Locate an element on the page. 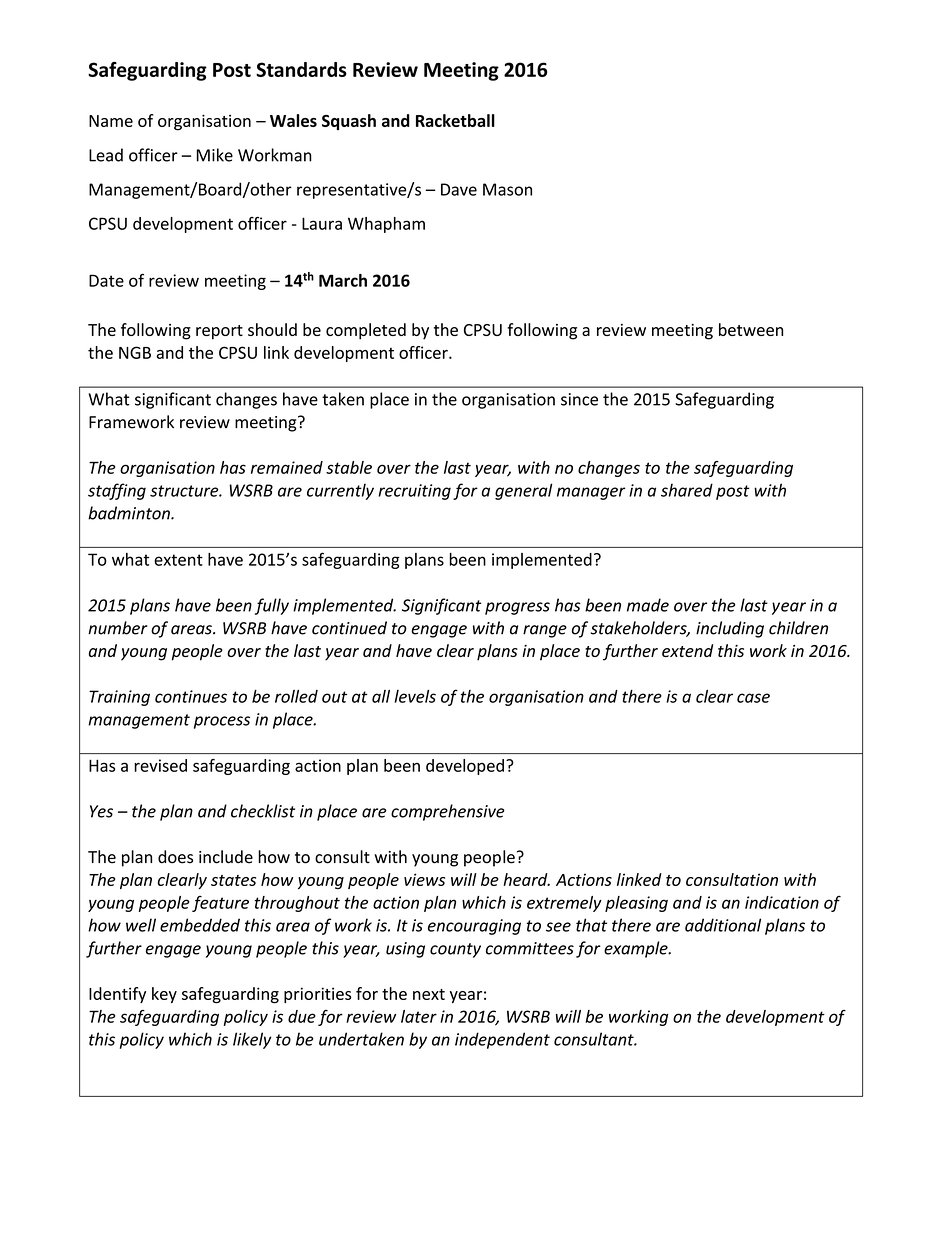  Squash is located at coordinates (349, 122).
